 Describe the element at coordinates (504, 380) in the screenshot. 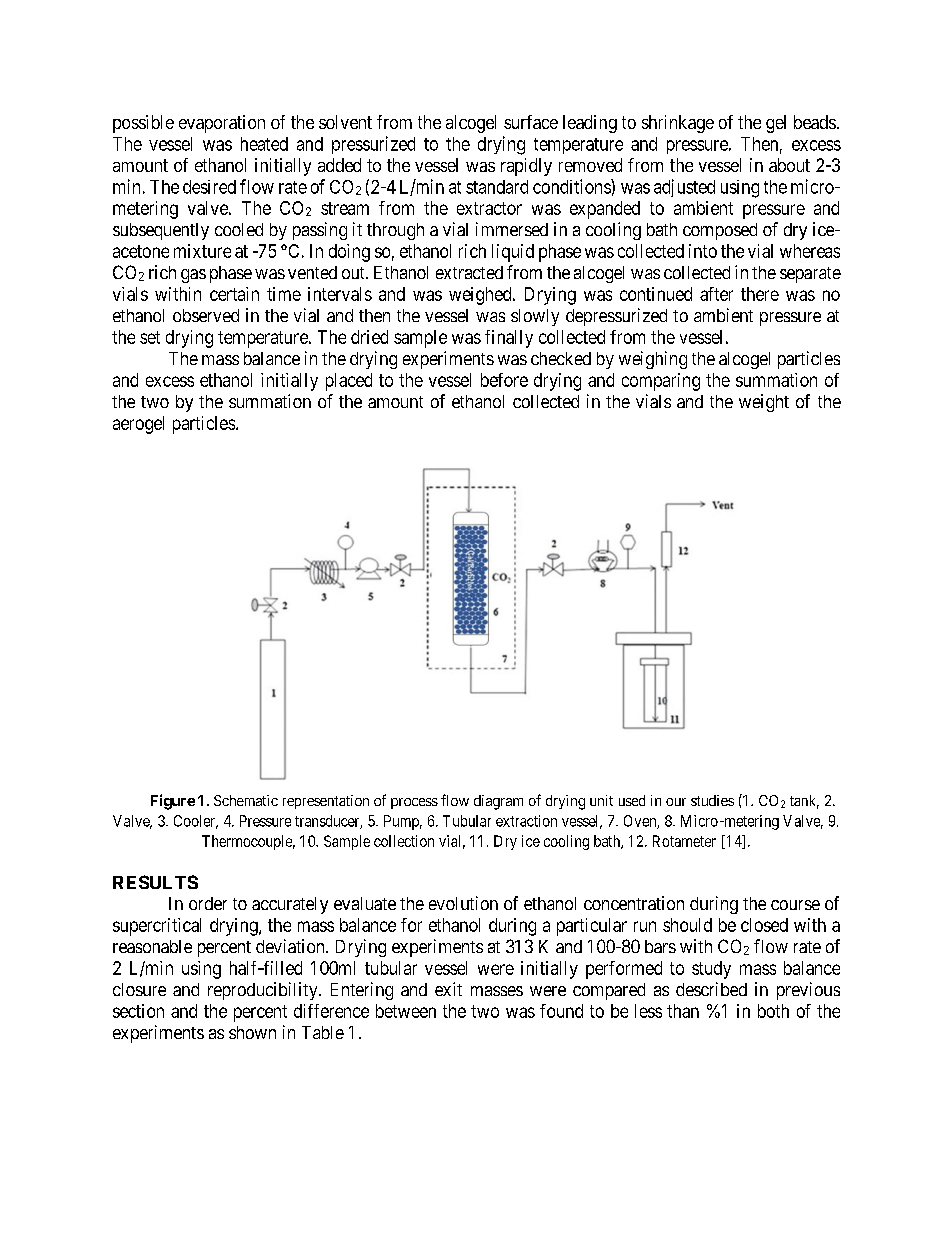

I see `before` at that location.
